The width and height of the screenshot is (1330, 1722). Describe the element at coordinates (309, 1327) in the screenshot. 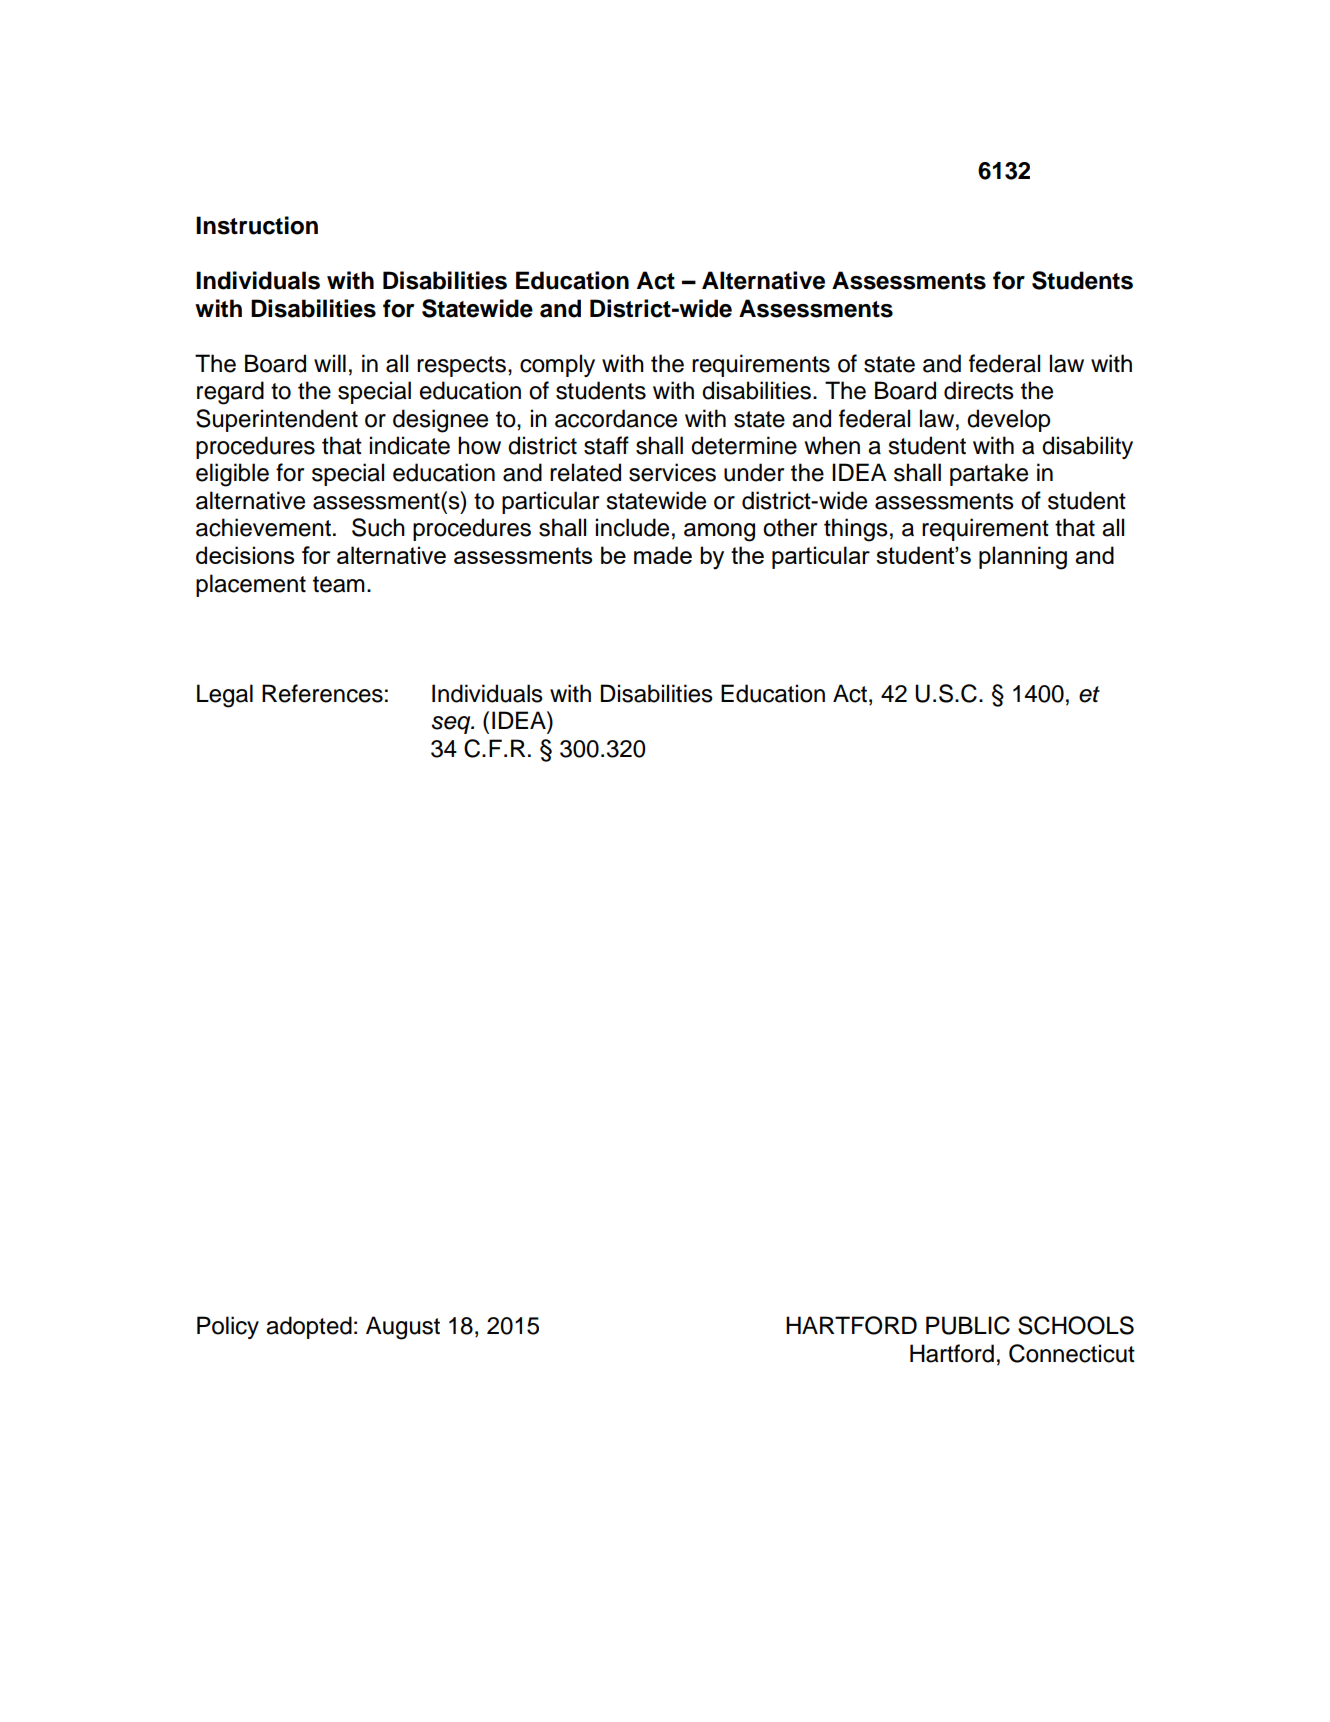

I see `adopted` at that location.
